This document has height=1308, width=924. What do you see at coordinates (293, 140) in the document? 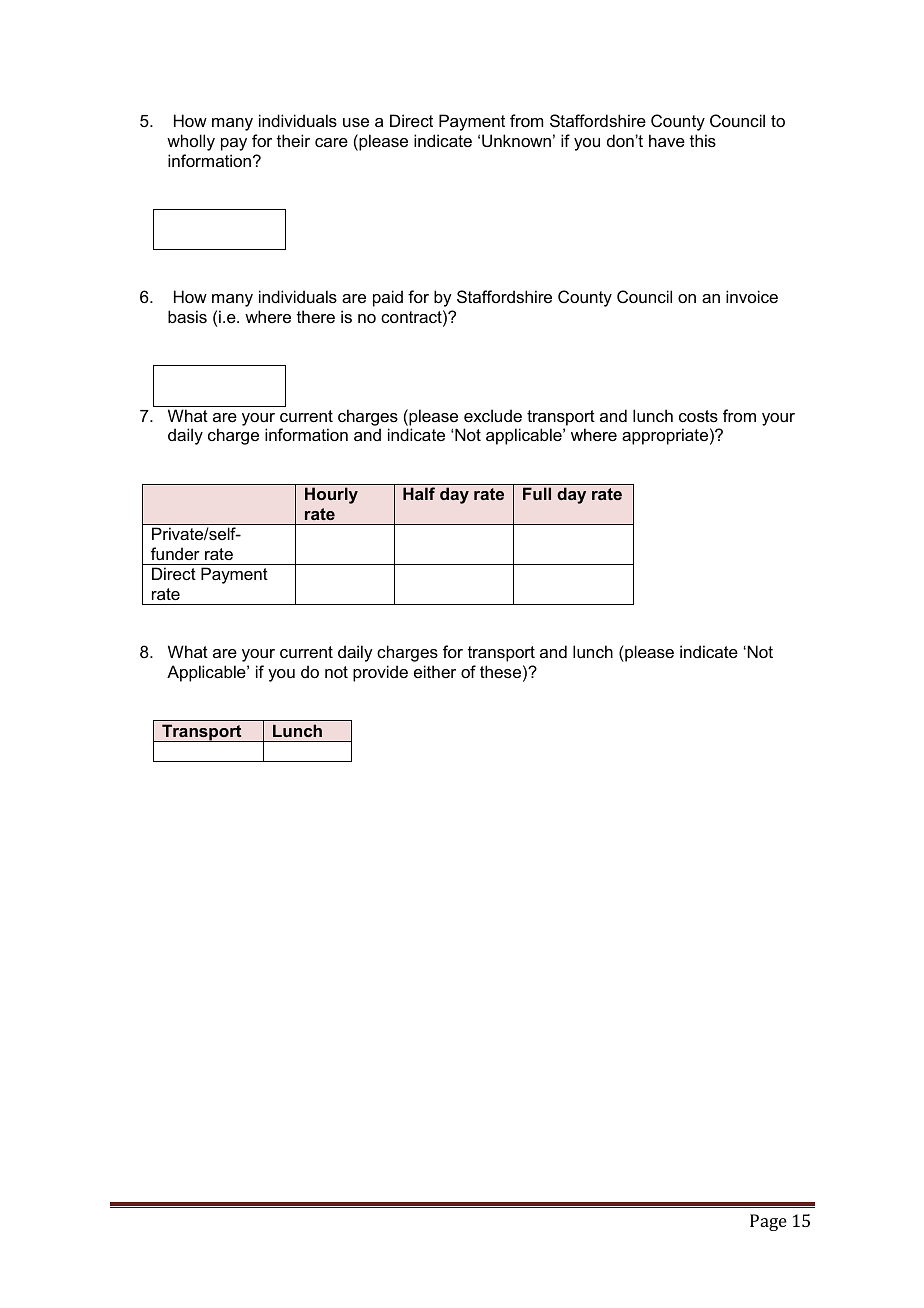
I see `their` at bounding box center [293, 140].
